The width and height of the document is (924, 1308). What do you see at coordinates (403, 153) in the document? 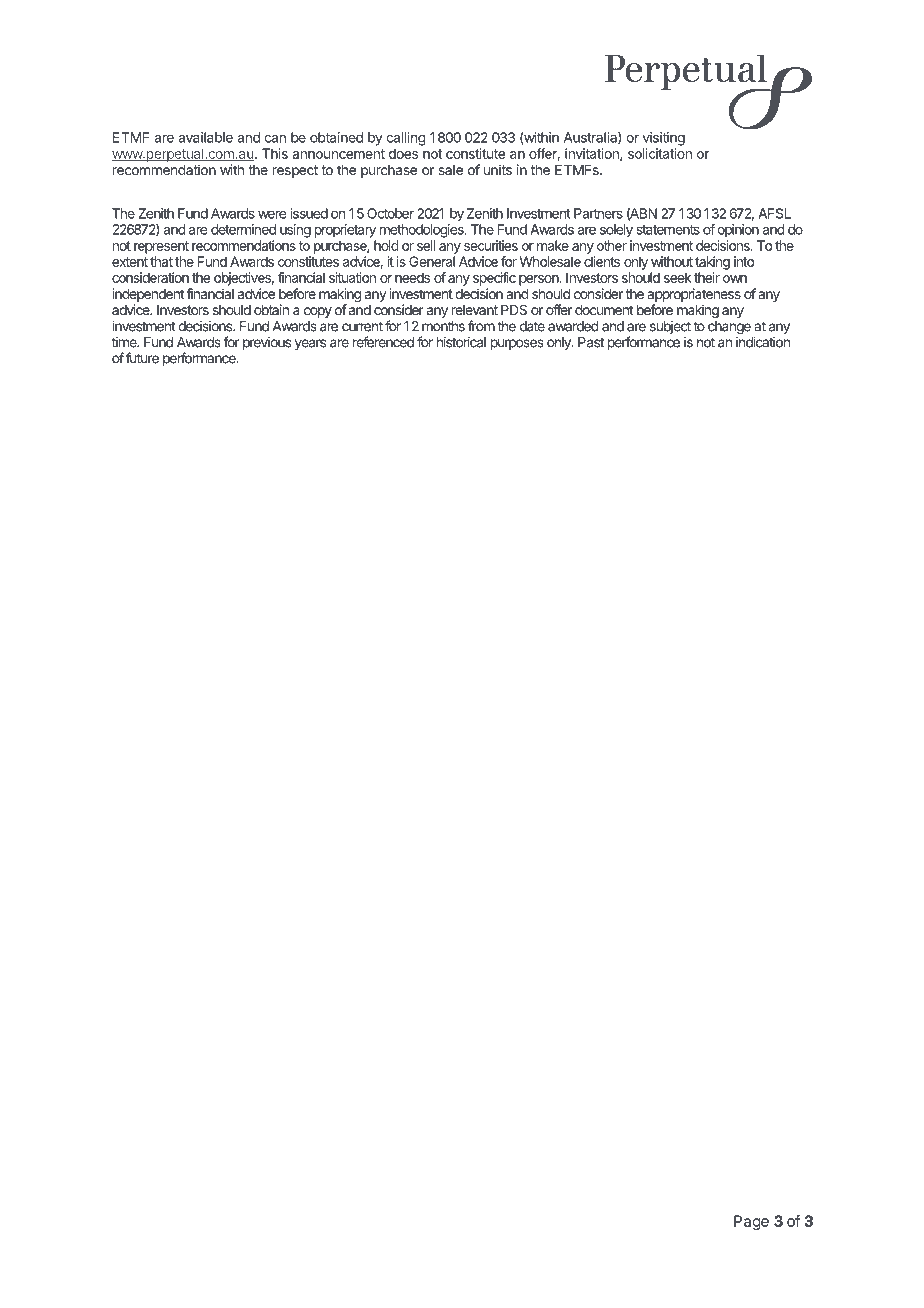
I see `does` at bounding box center [403, 153].
